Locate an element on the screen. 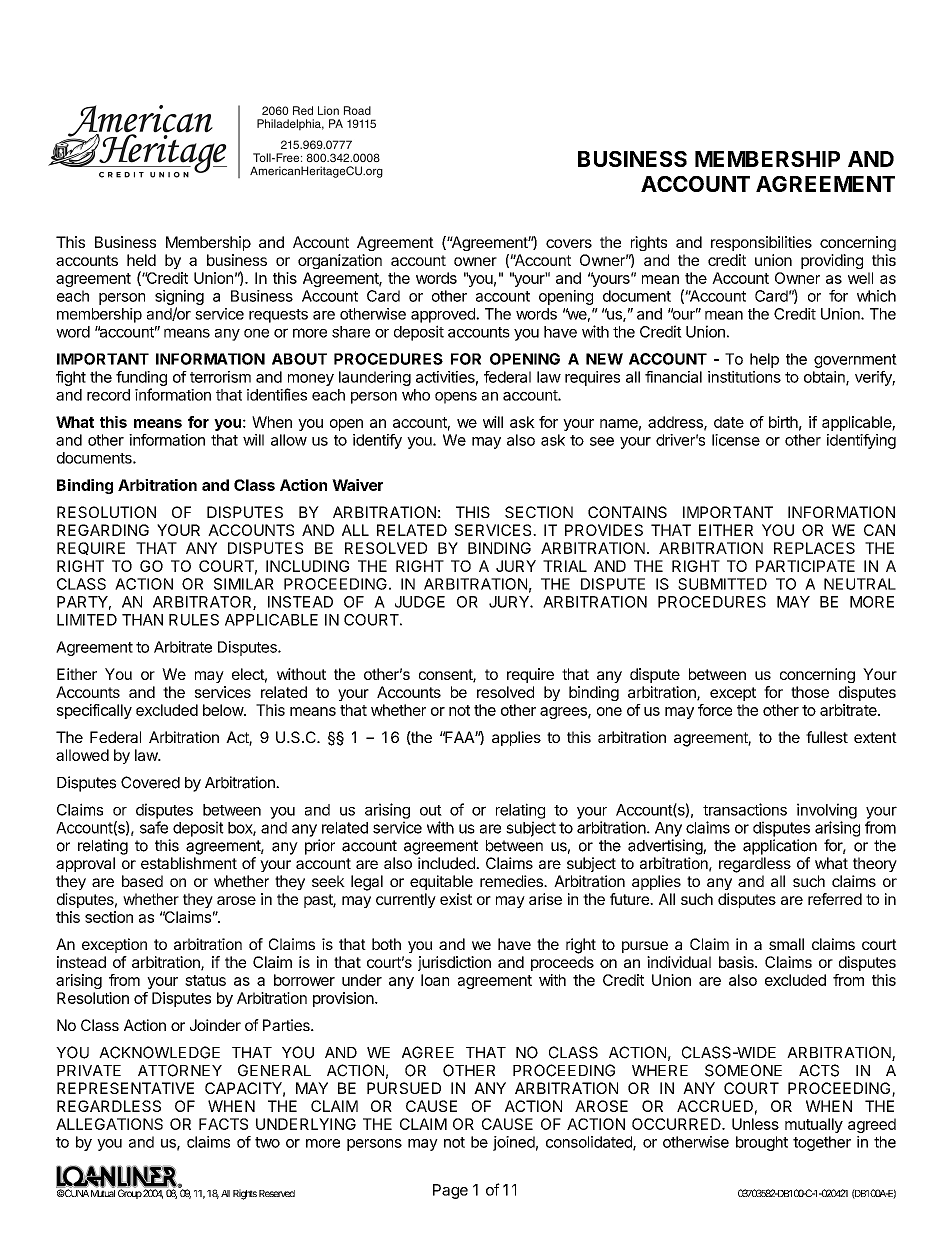 The image size is (952, 1233). ALLEGATIONS is located at coordinates (109, 1124).
